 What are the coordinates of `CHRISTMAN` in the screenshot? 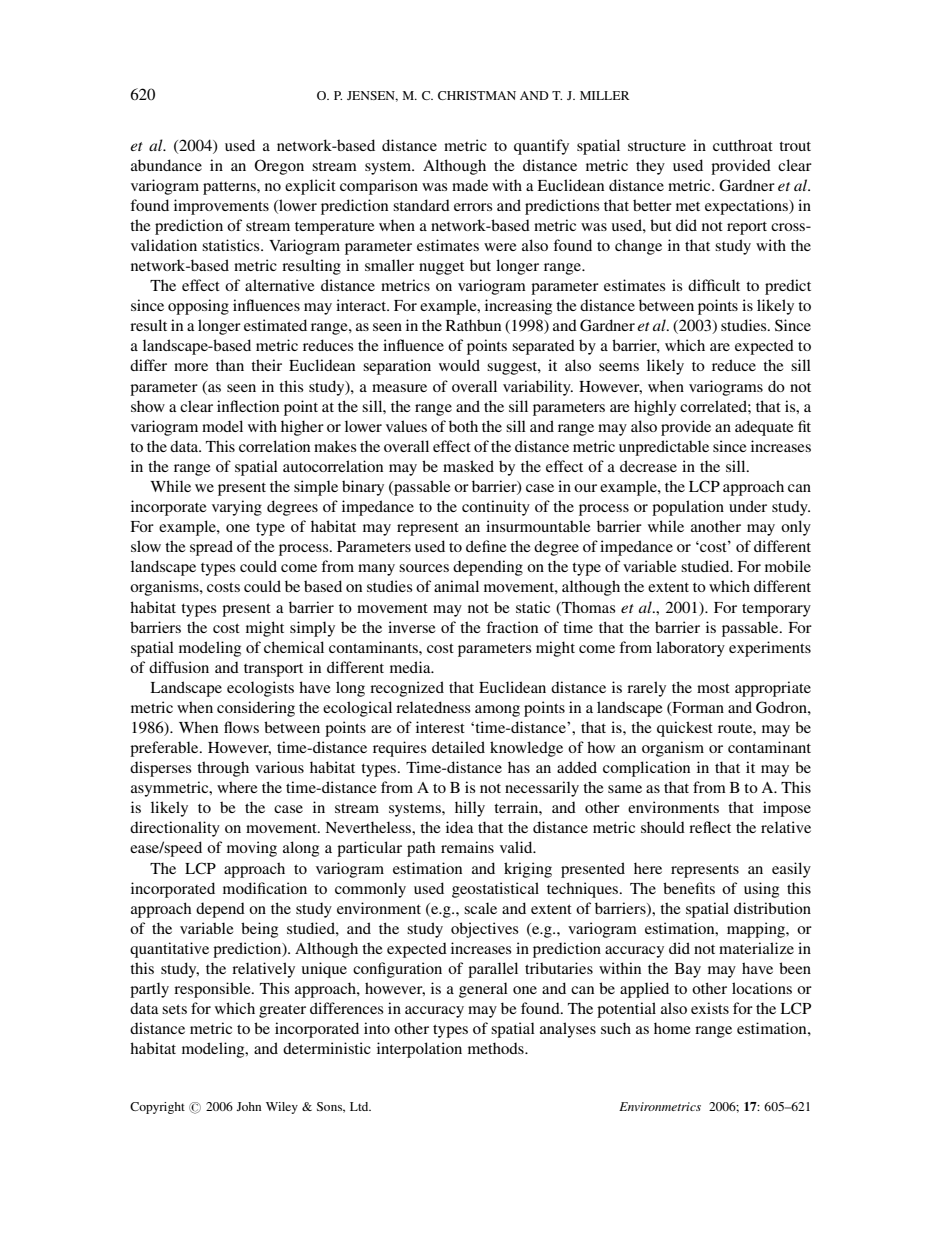 It's located at (477, 95).
